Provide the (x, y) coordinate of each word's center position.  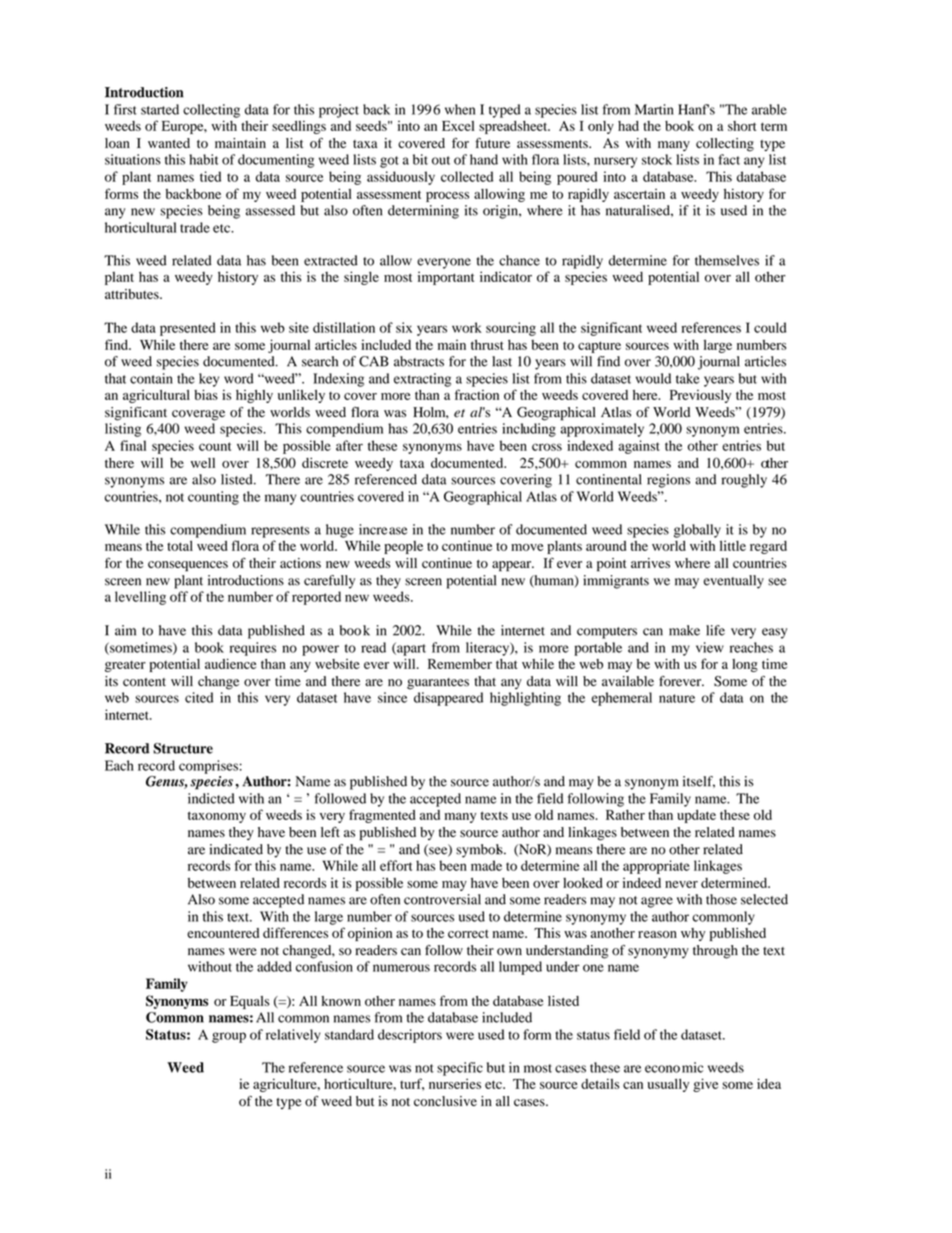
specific (460, 1069)
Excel (458, 126)
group (229, 1037)
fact (729, 159)
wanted (169, 143)
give (705, 1085)
